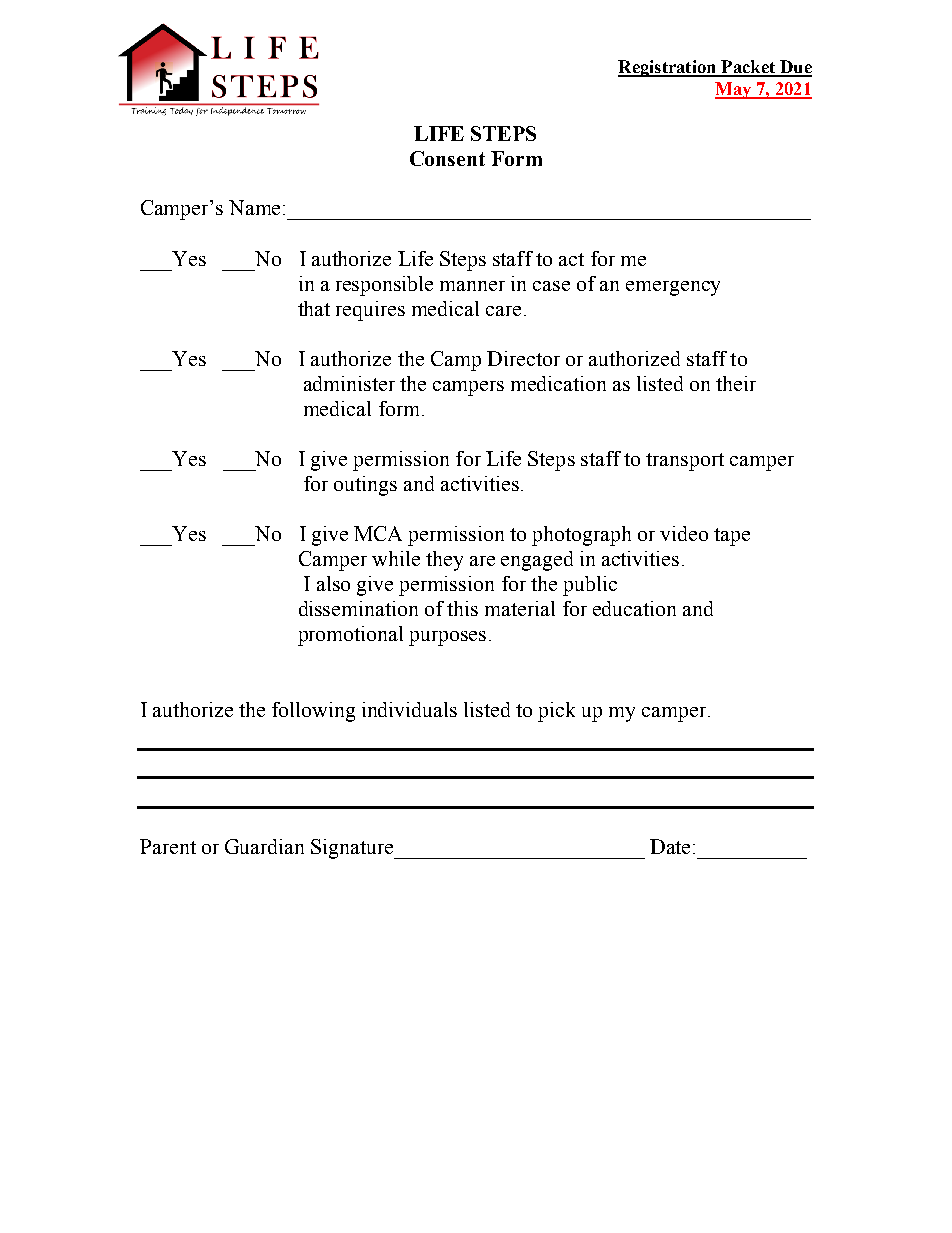  What do you see at coordinates (556, 712) in the screenshot?
I see `pick` at bounding box center [556, 712].
